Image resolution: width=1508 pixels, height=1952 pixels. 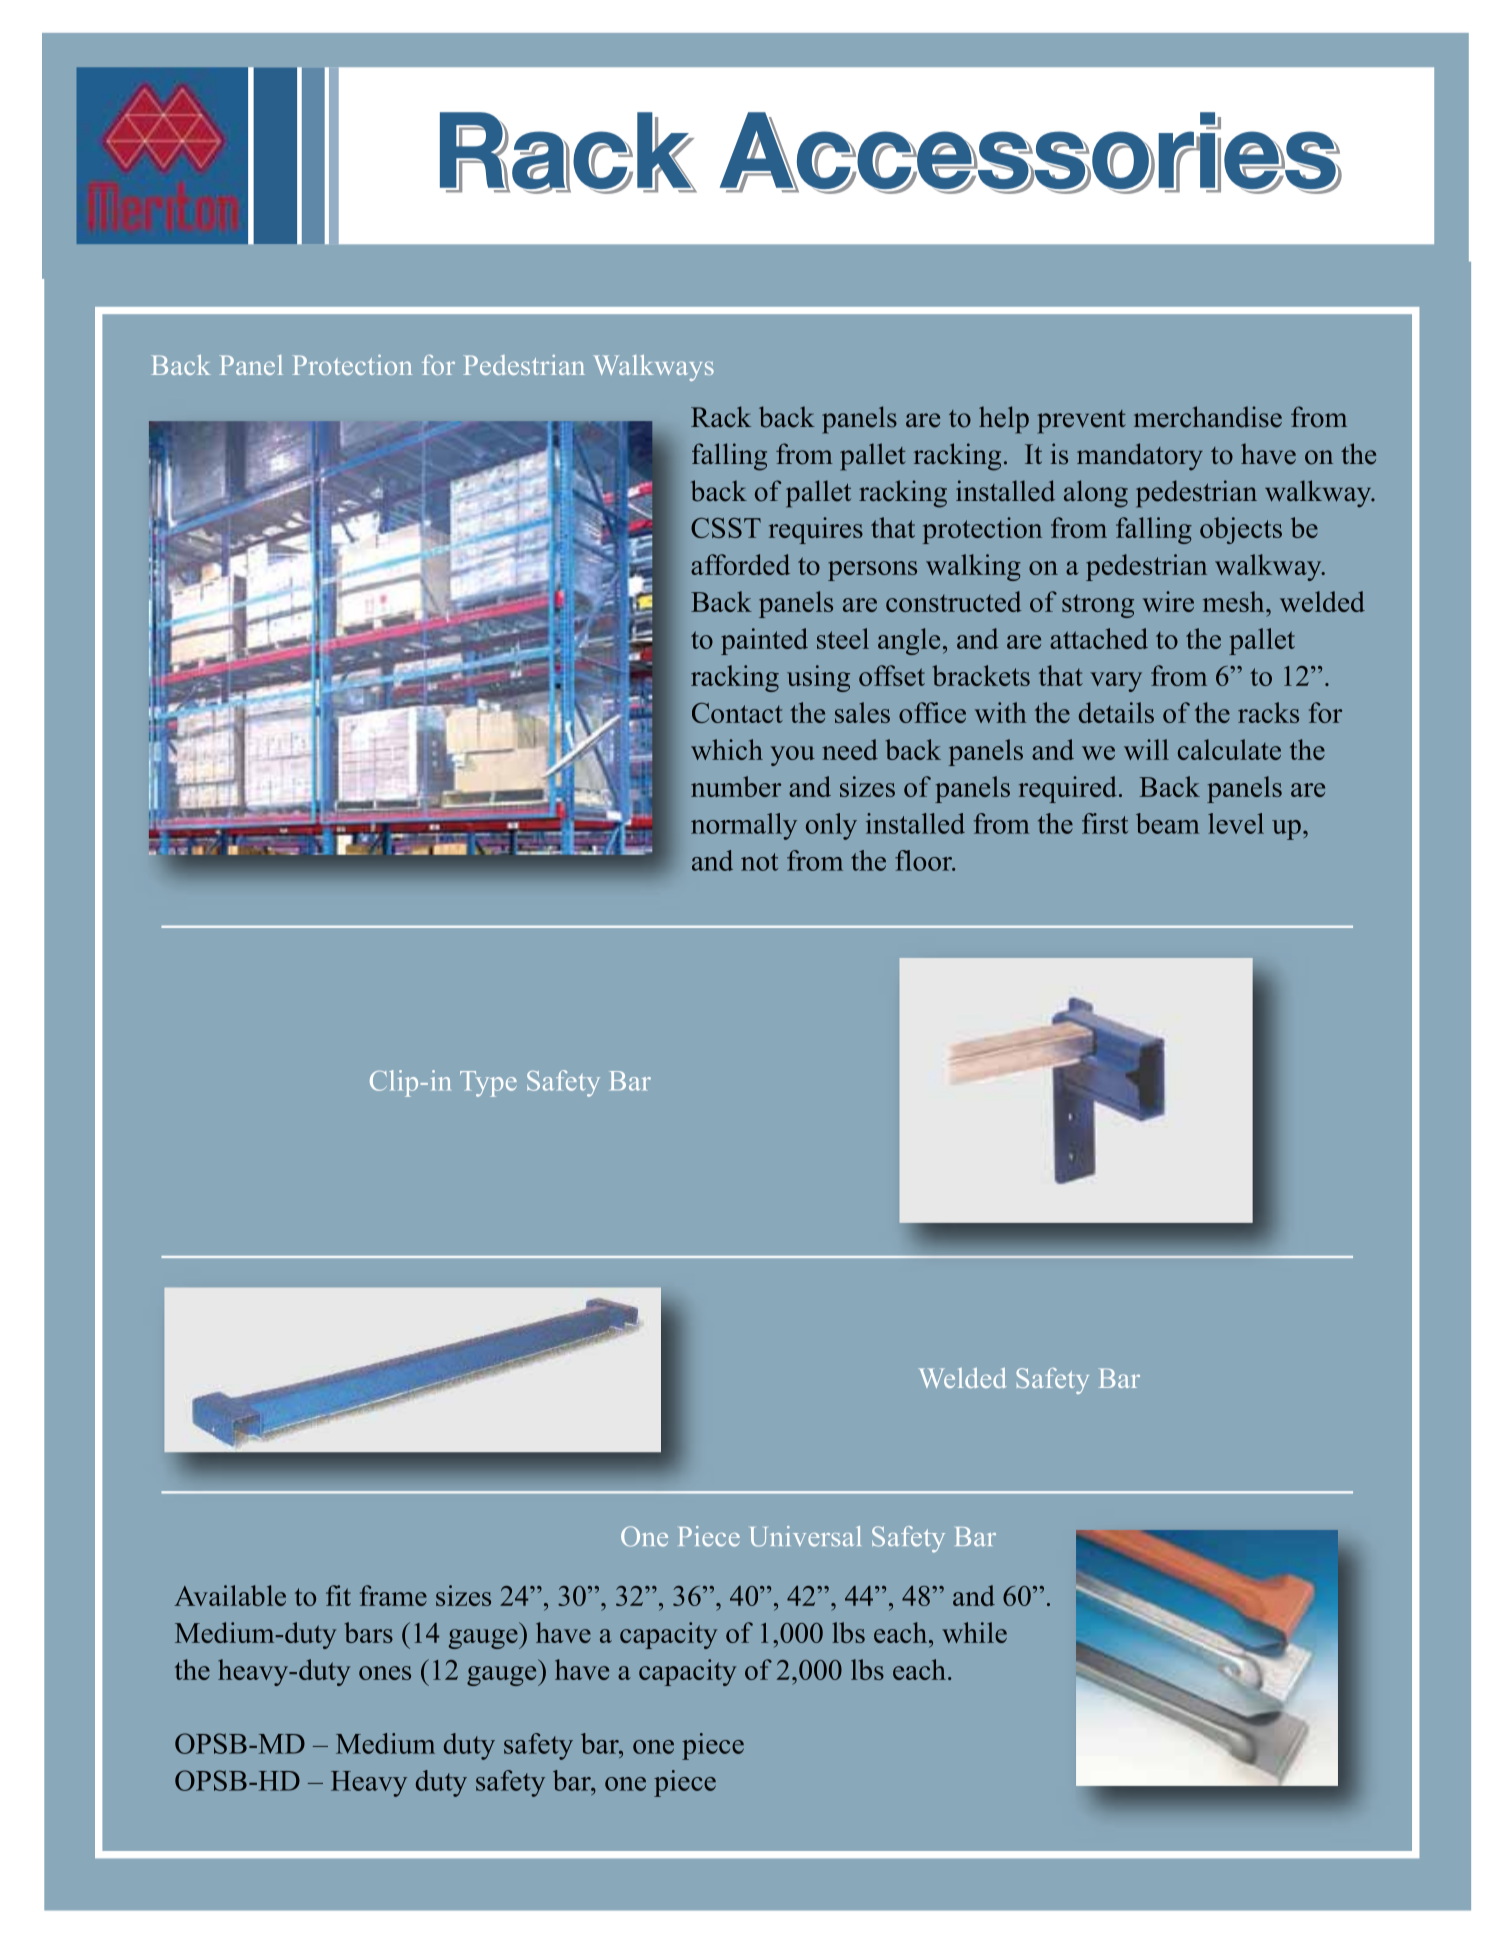 What do you see at coordinates (805, 1536) in the screenshot?
I see `Universal` at bounding box center [805, 1536].
